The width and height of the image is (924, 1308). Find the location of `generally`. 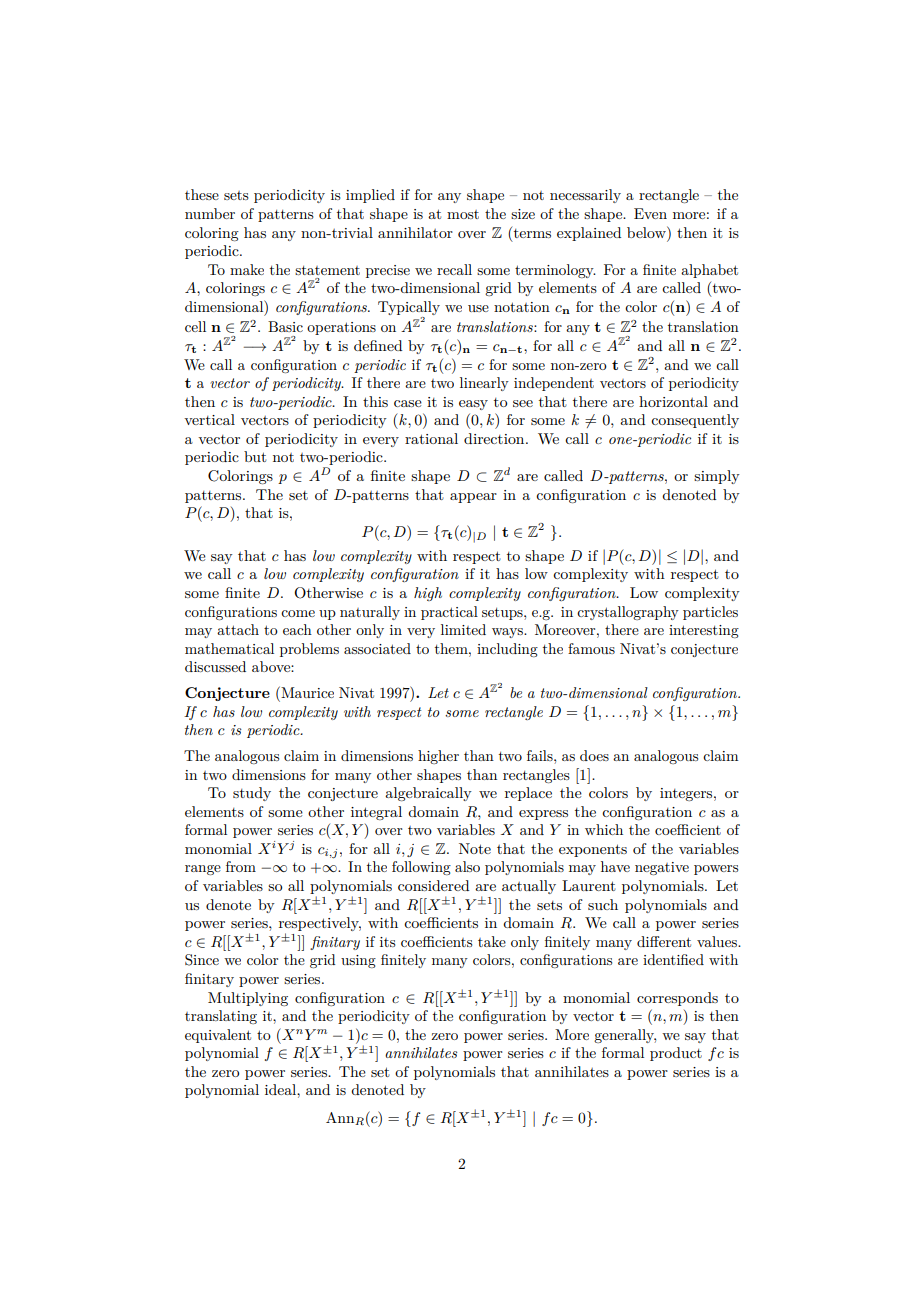

generally is located at coordinates (625, 1036).
